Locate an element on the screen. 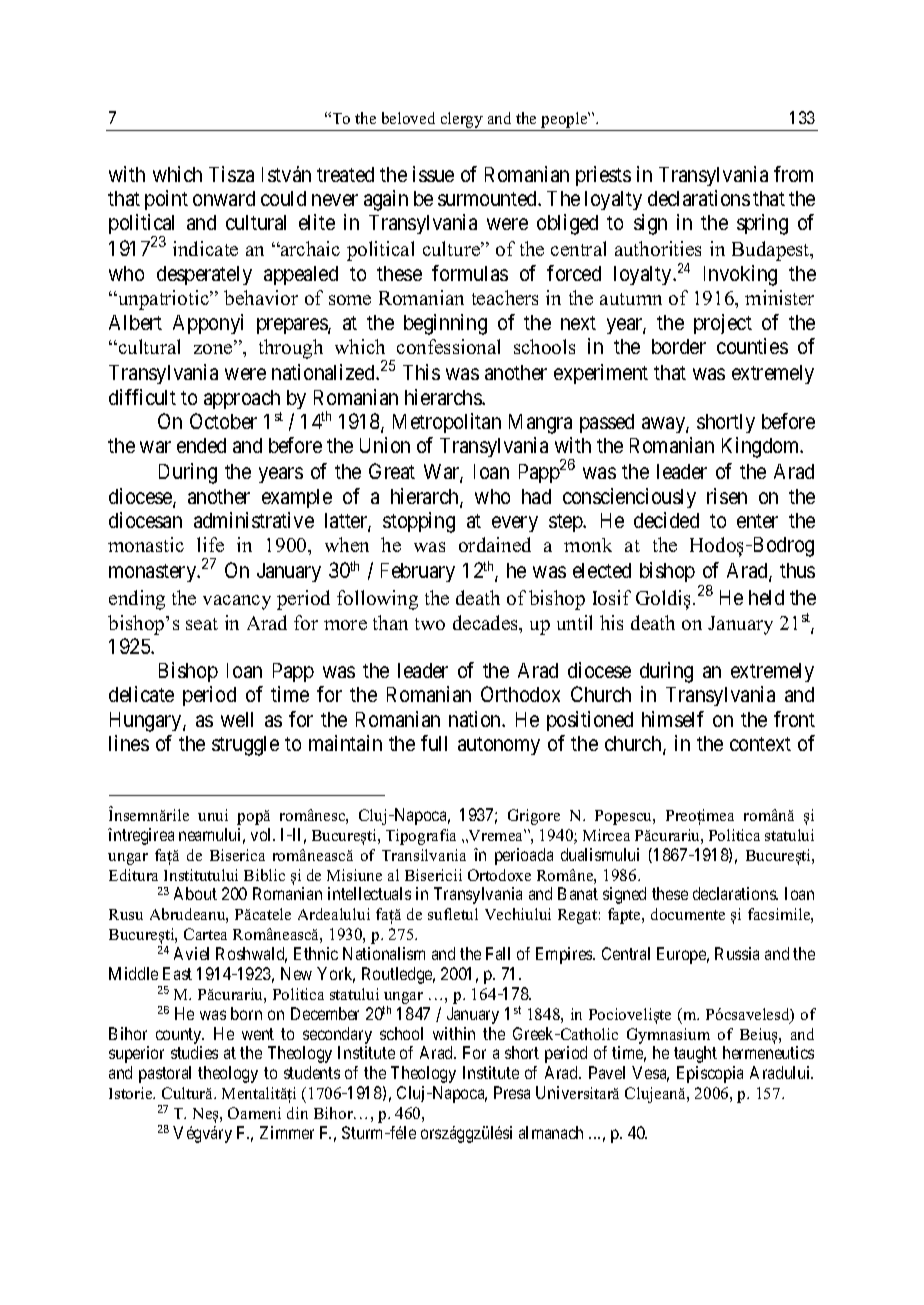 This screenshot has width=924, height=1305. ended is located at coordinates (201, 445).
